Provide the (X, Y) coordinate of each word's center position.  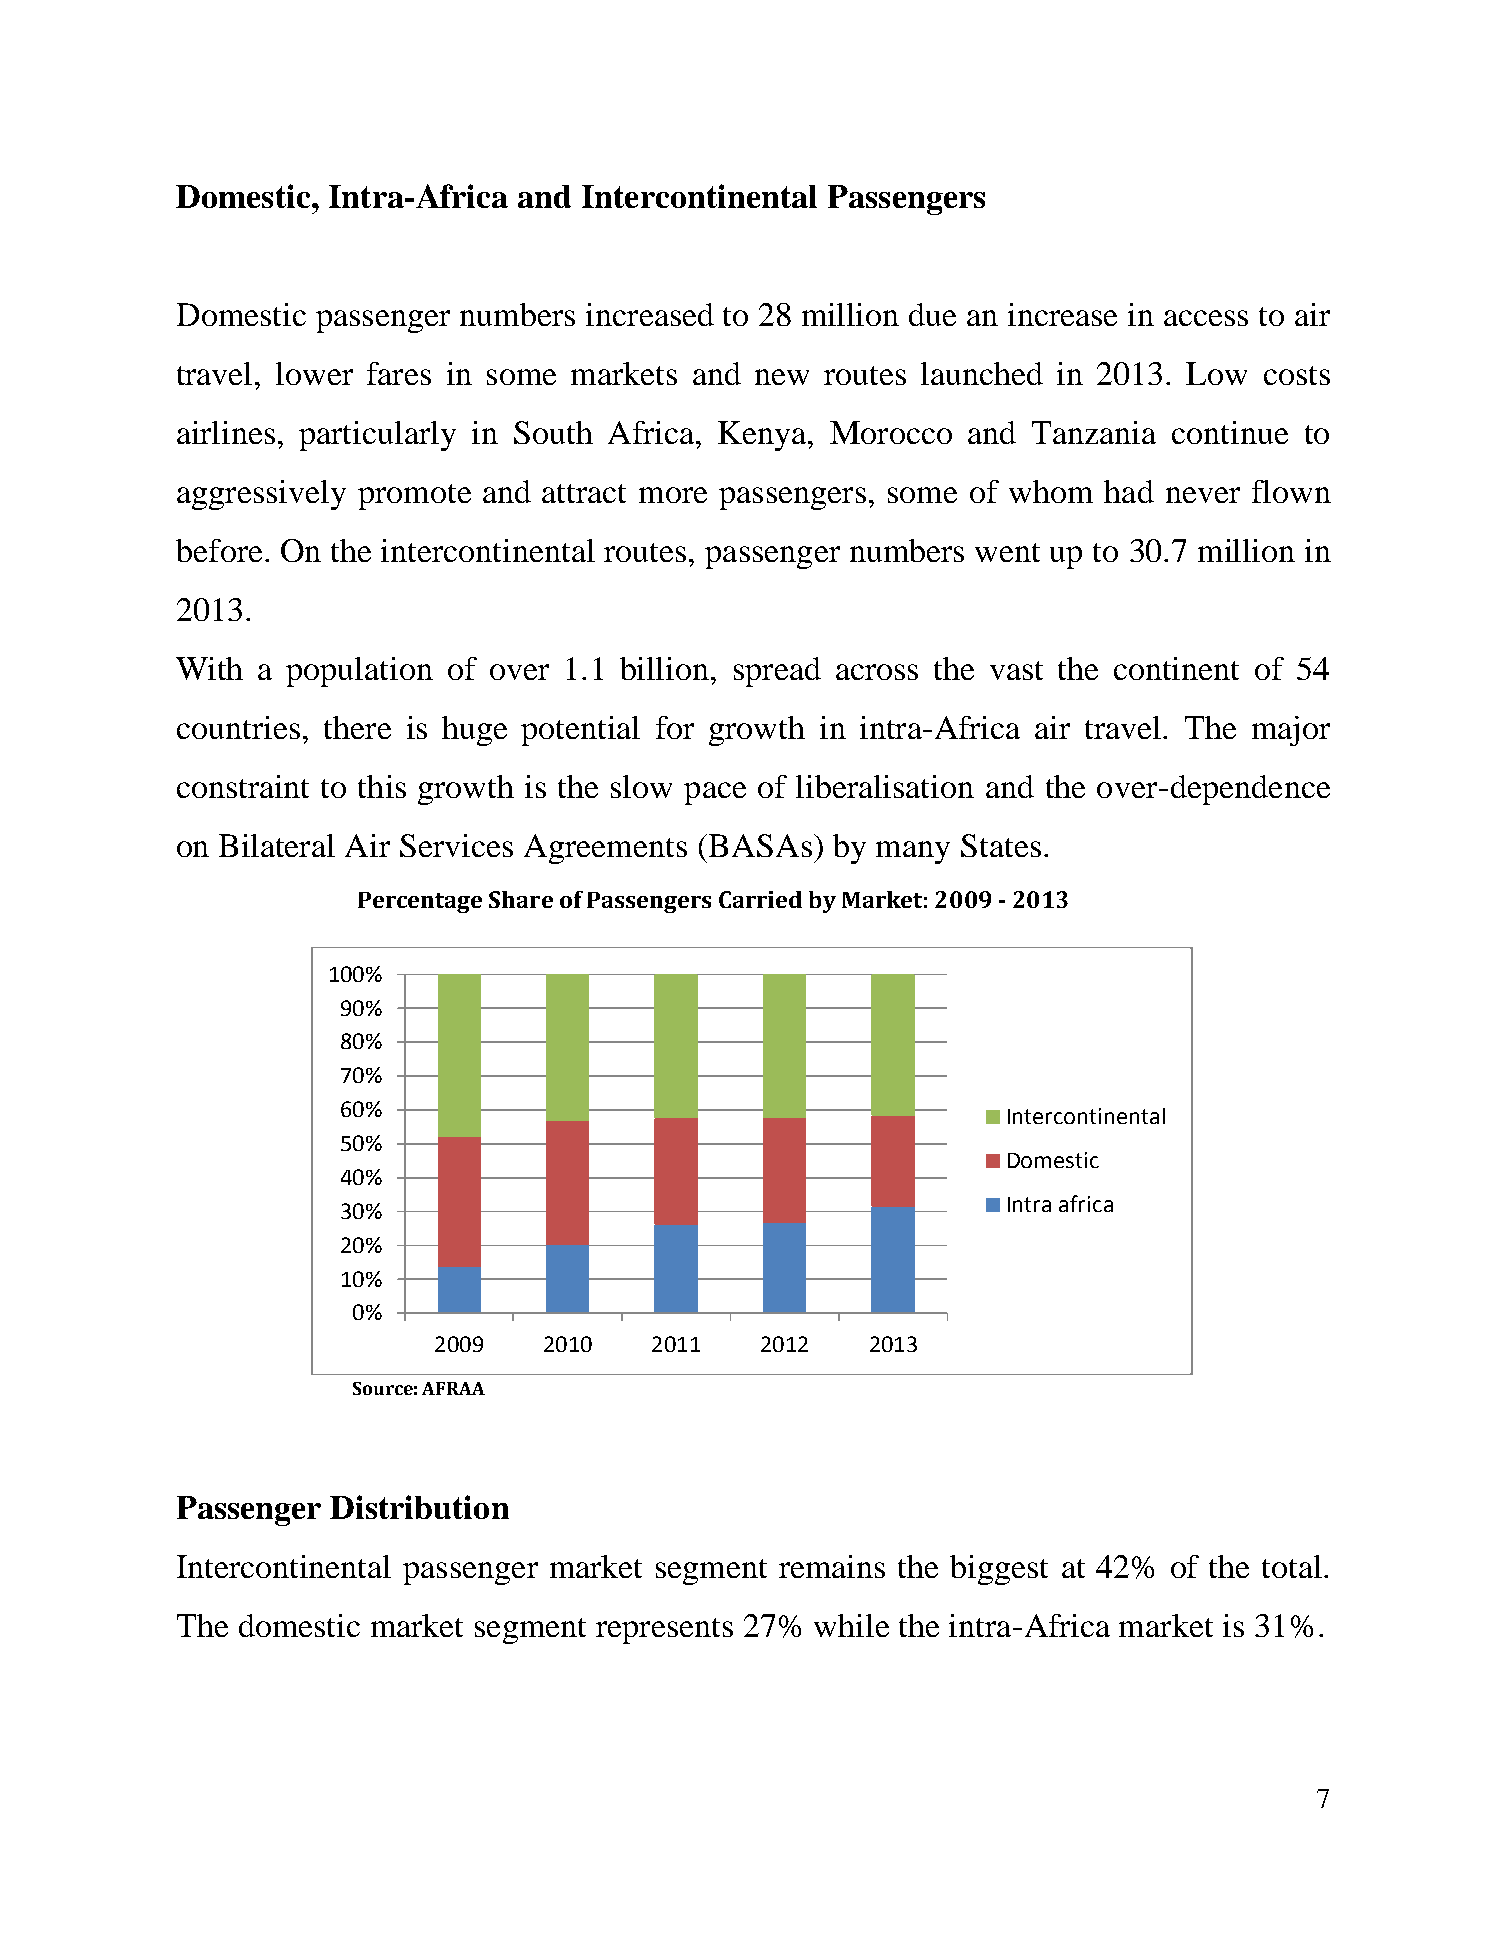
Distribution (419, 1507)
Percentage (420, 902)
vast (1016, 670)
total (1292, 1566)
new (782, 377)
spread (777, 672)
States (1001, 845)
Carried (760, 899)
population (359, 672)
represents (664, 1631)
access (1206, 318)
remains (832, 1566)
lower (314, 373)
